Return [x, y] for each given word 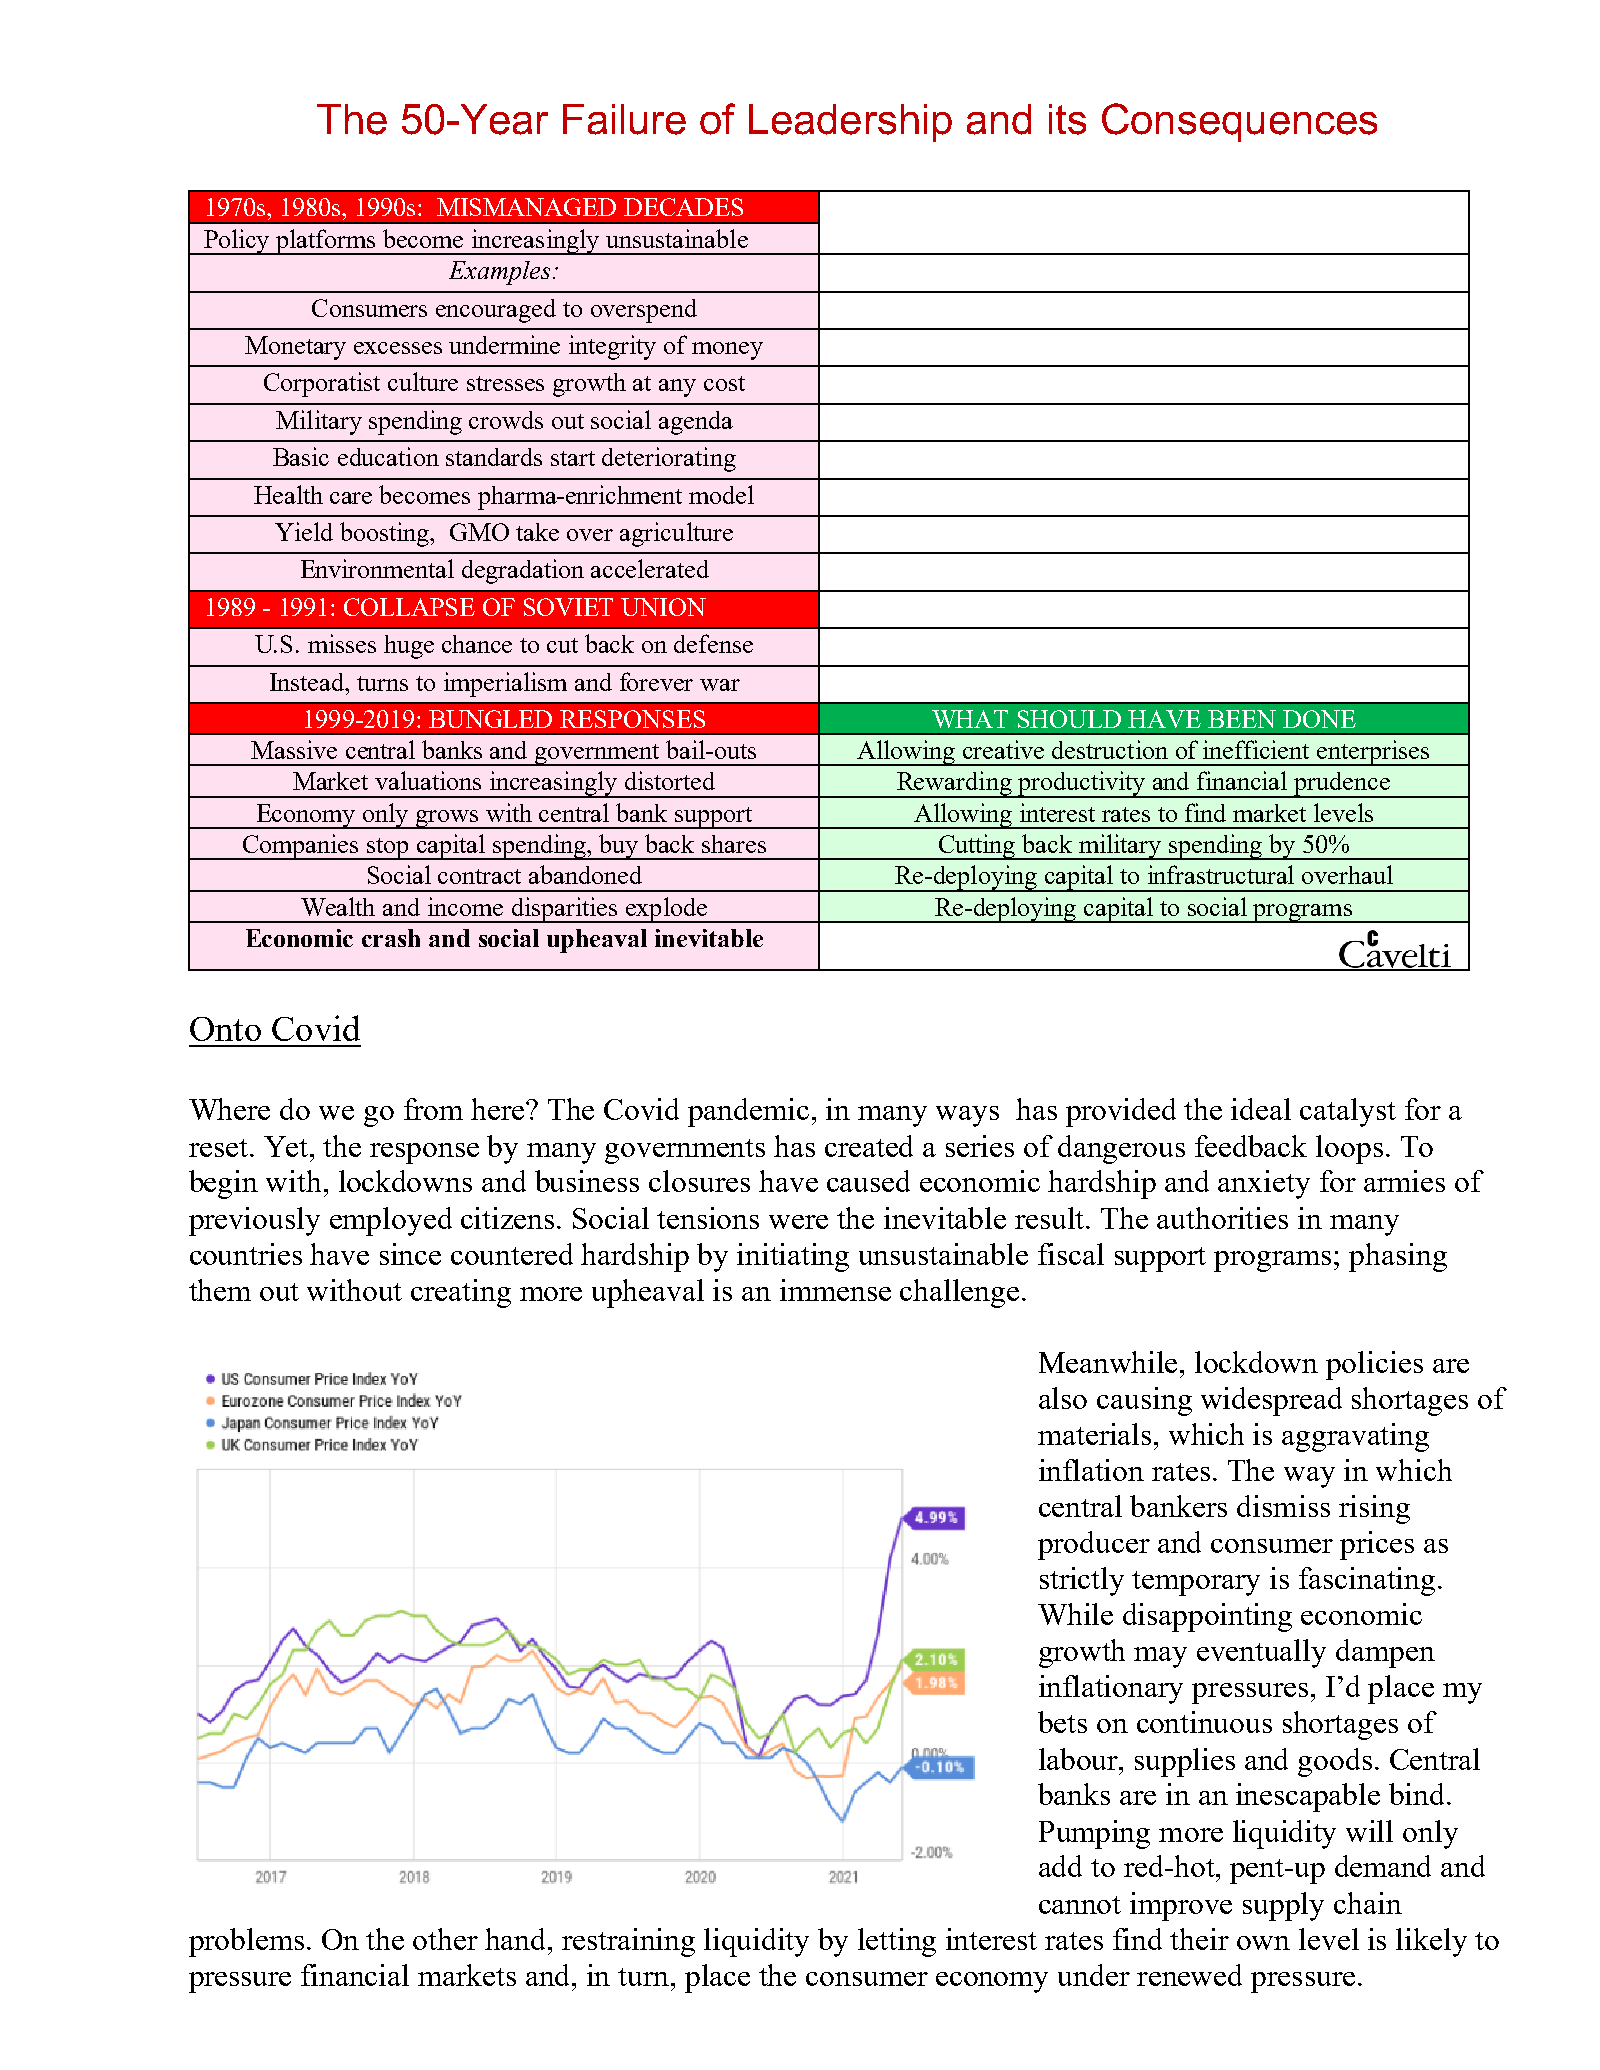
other [445, 1939]
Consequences [1239, 122]
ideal [1261, 1109]
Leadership [850, 123]
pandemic [748, 1112]
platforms [326, 242]
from [433, 1109]
